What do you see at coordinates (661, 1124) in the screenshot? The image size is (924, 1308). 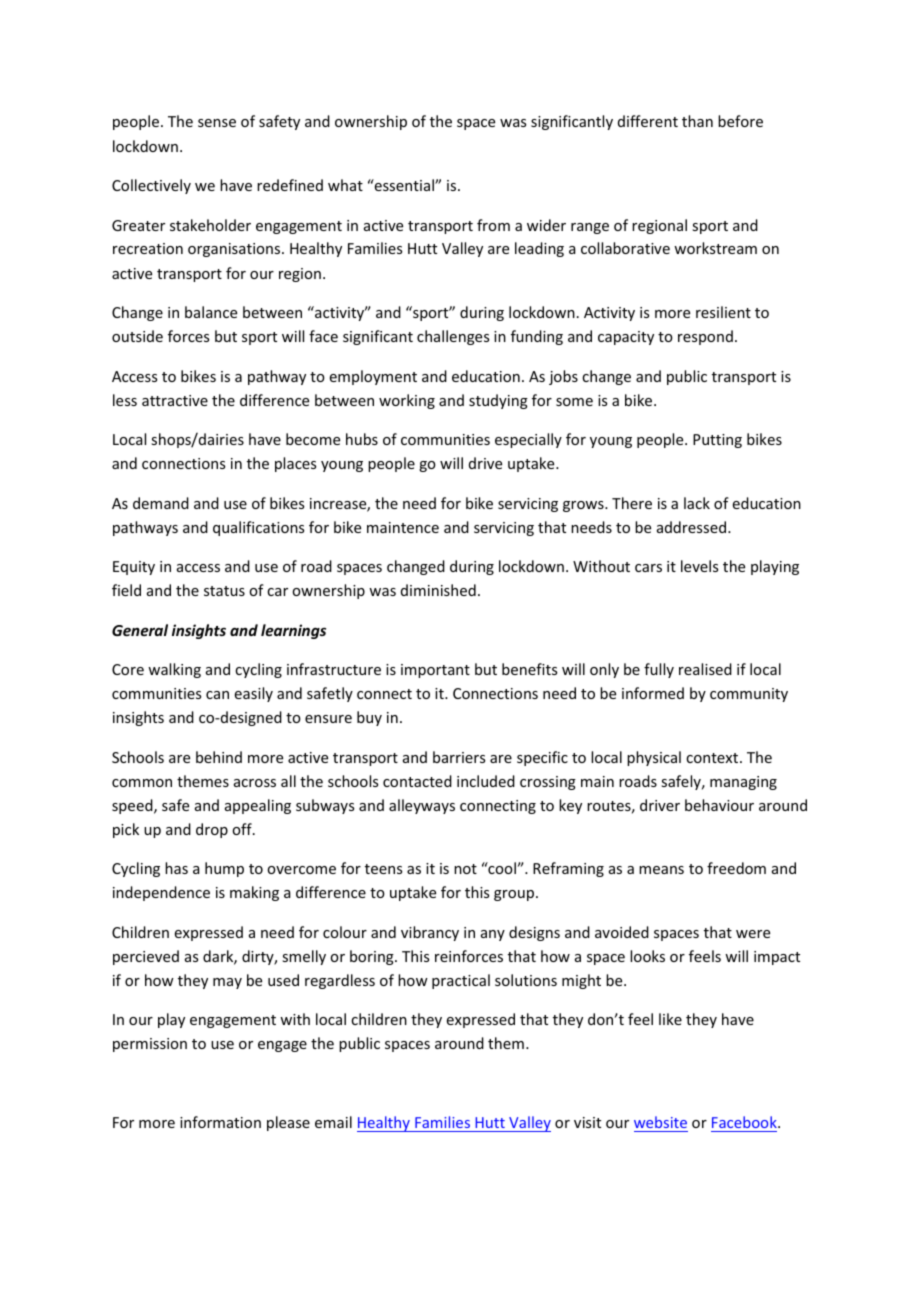 I see `website` at bounding box center [661, 1124].
